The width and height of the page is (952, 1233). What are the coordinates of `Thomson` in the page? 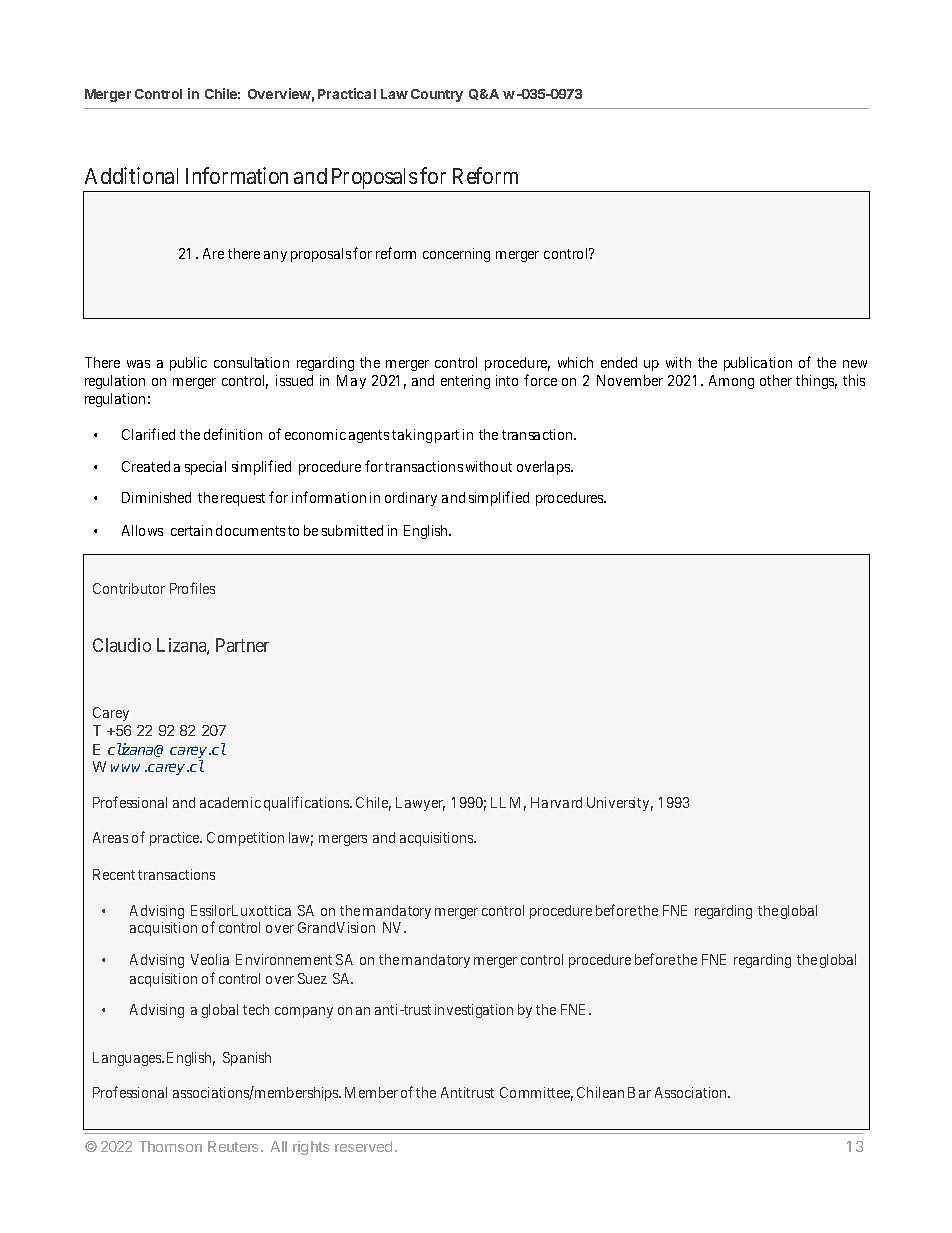 It's located at (170, 1146).
